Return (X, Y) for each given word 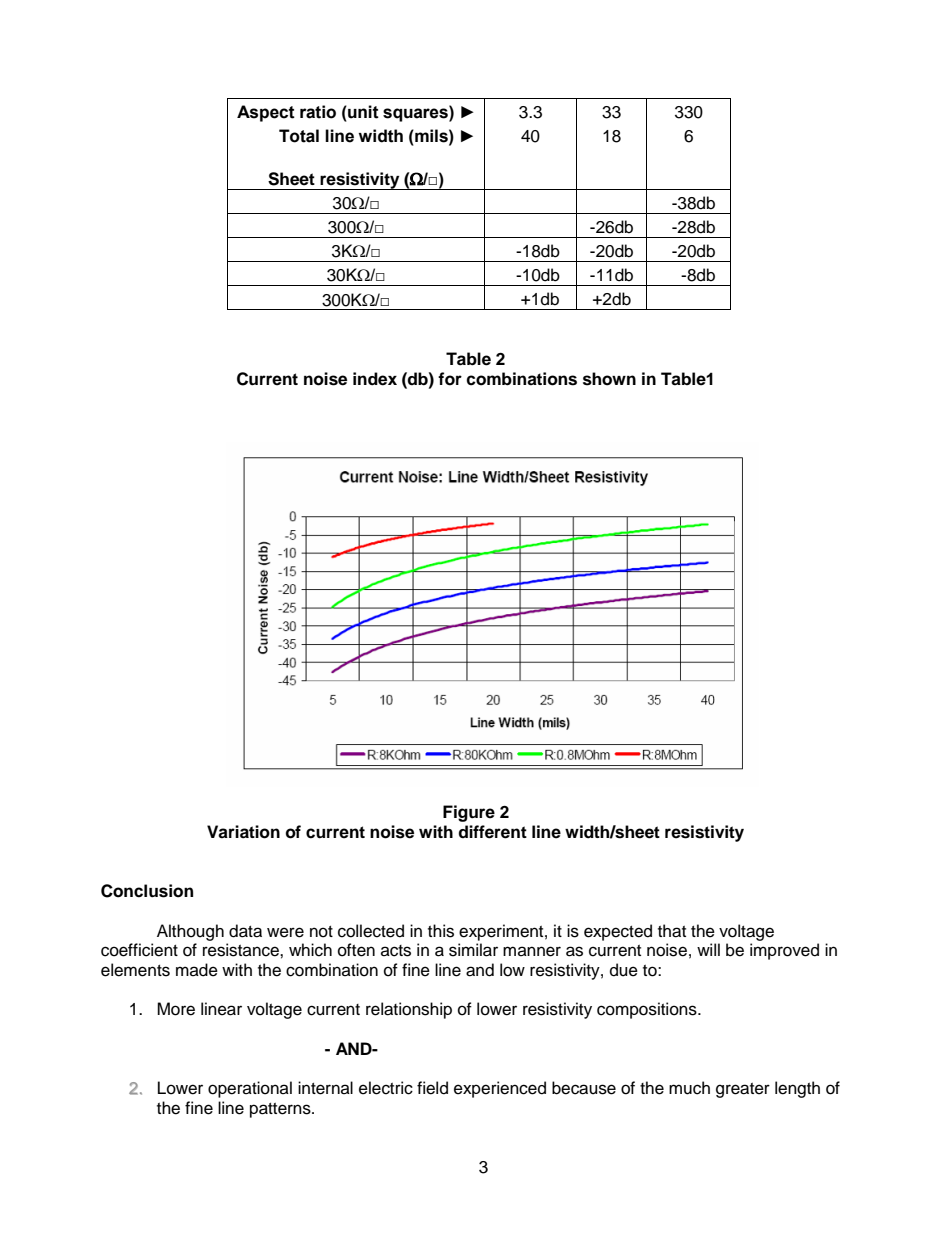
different (492, 832)
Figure (469, 813)
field (432, 1088)
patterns (281, 1110)
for (450, 379)
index (375, 379)
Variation (243, 832)
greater (743, 1090)
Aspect (266, 113)
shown (609, 379)
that (672, 931)
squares (416, 115)
